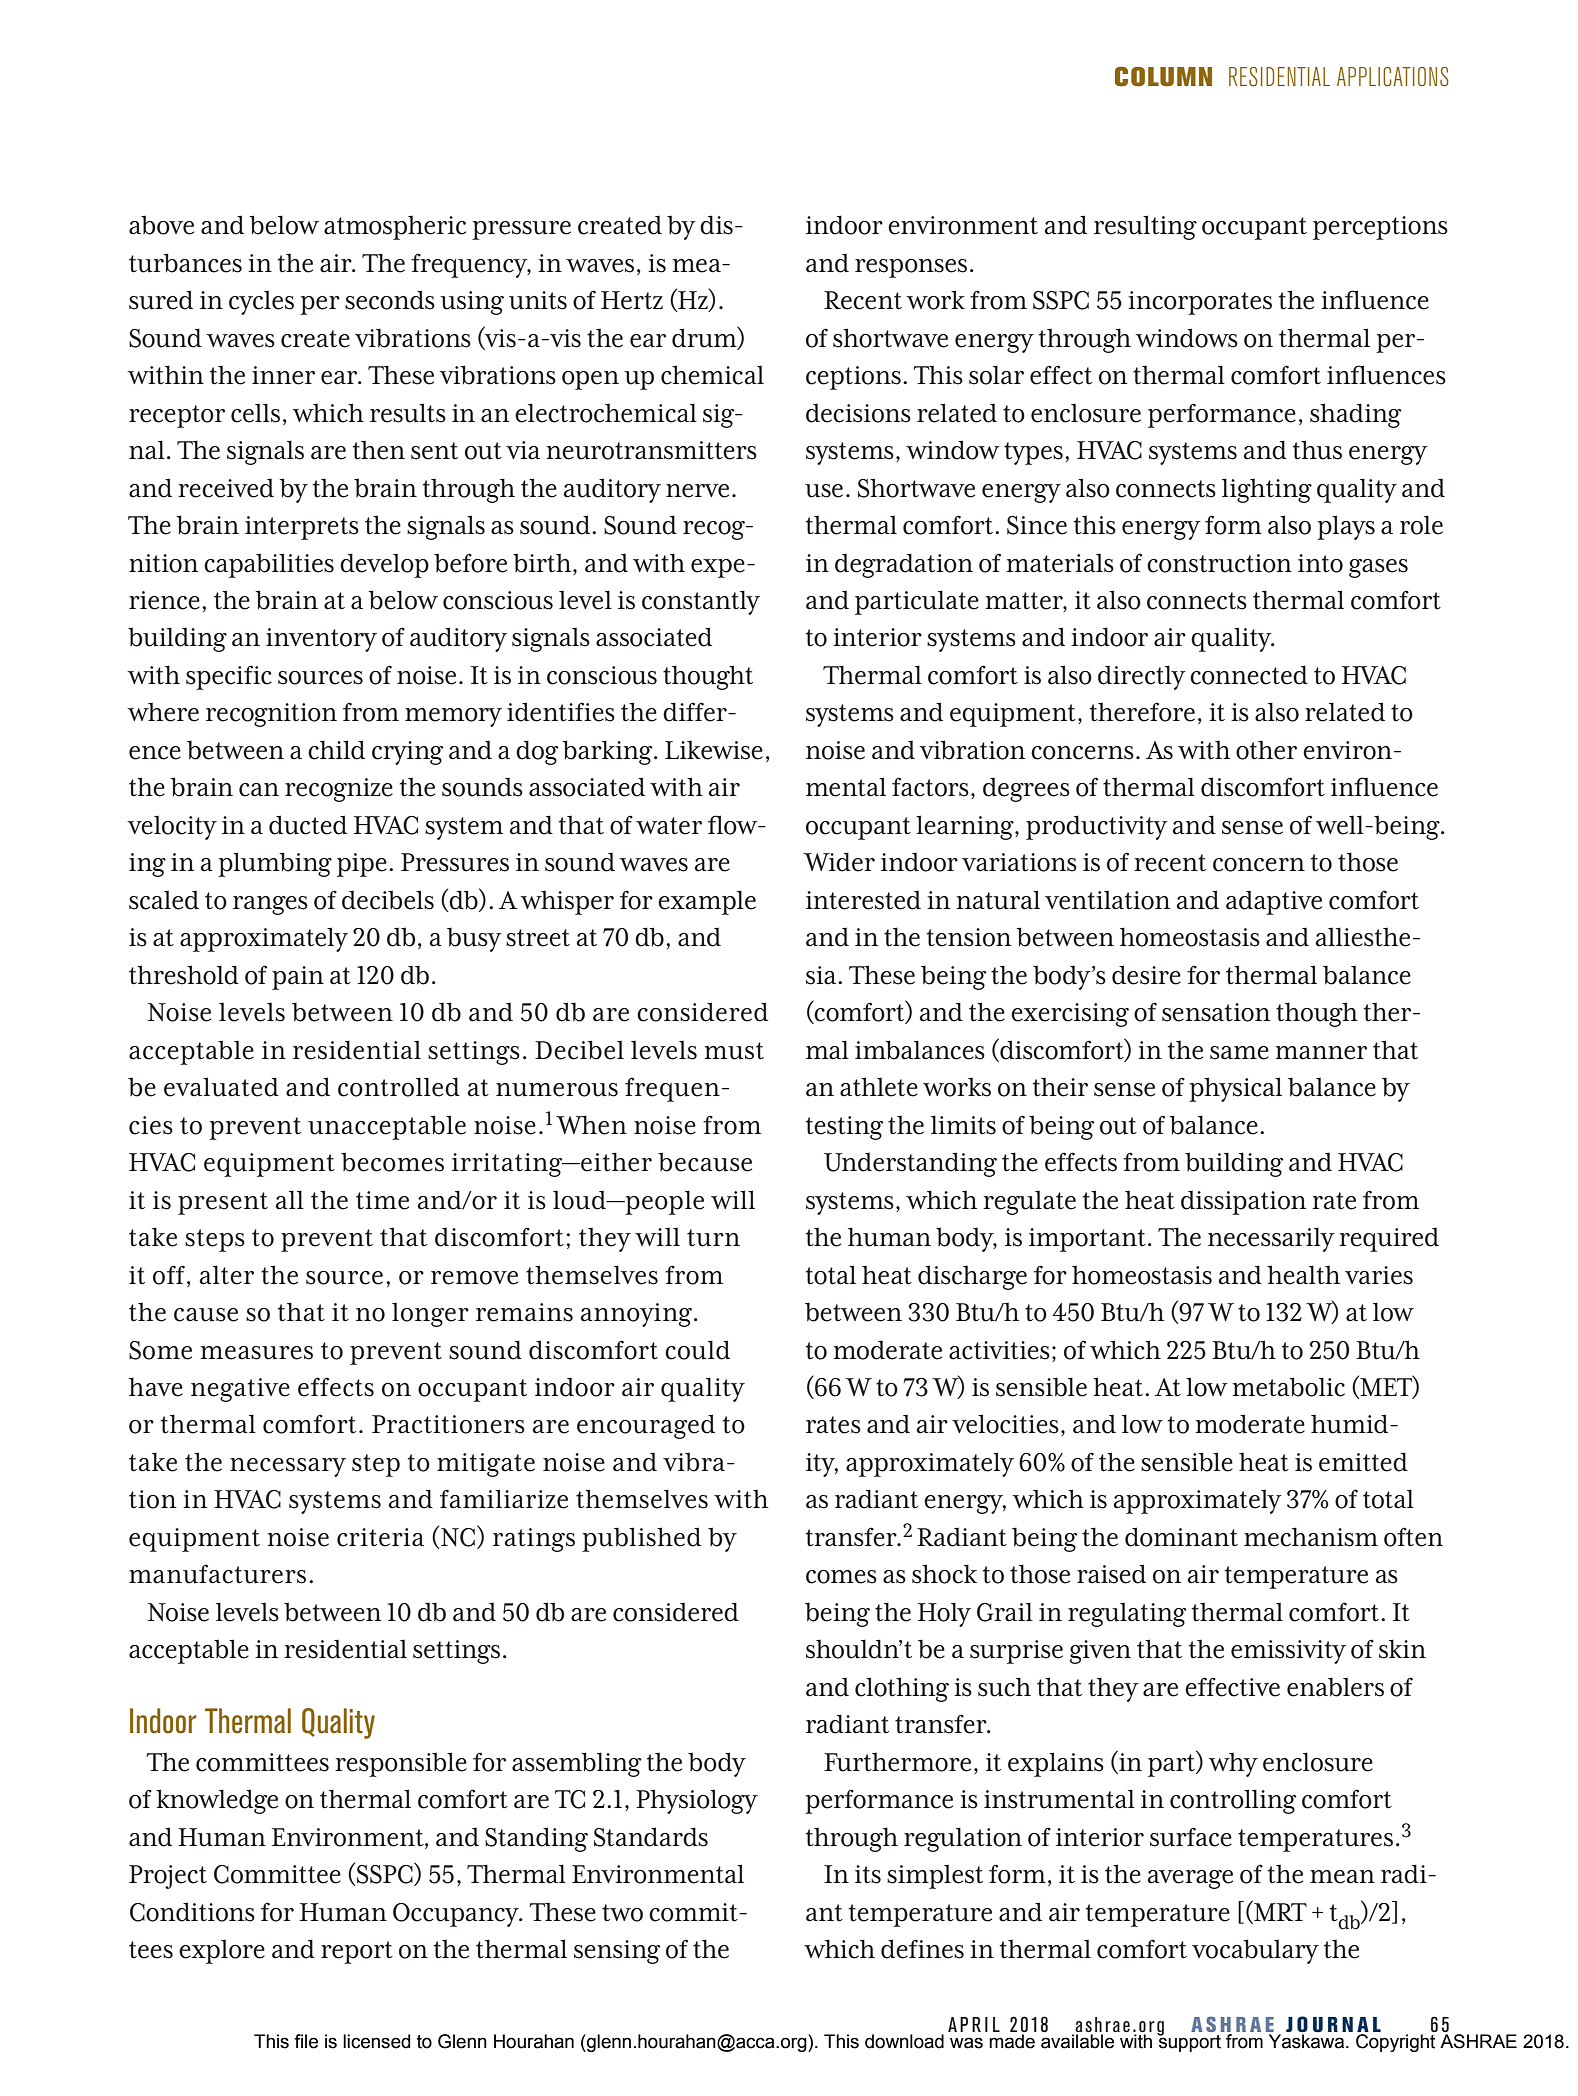 The width and height of the screenshot is (1578, 2096). I want to click on pain, so click(298, 978).
